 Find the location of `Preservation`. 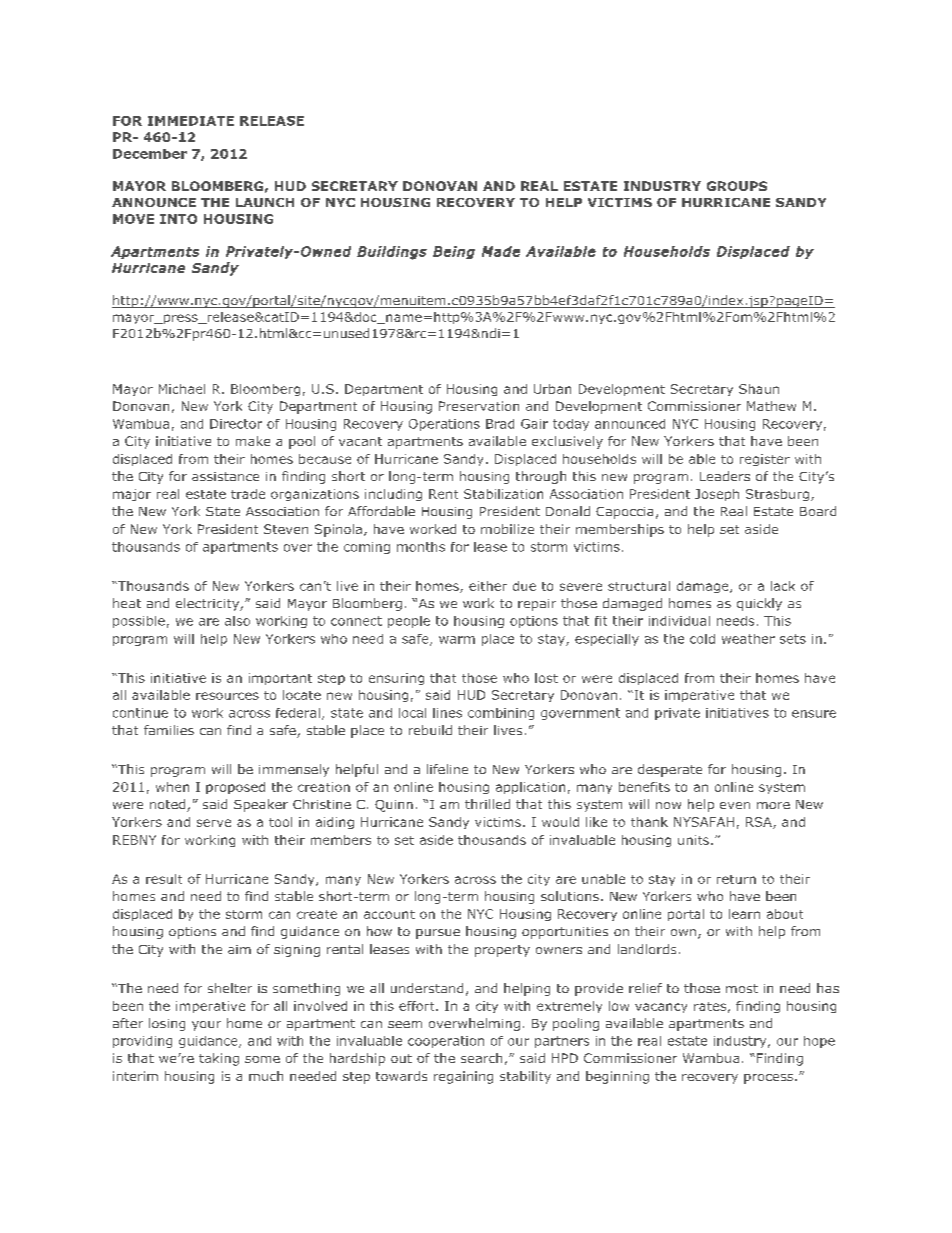

Preservation is located at coordinates (479, 406).
